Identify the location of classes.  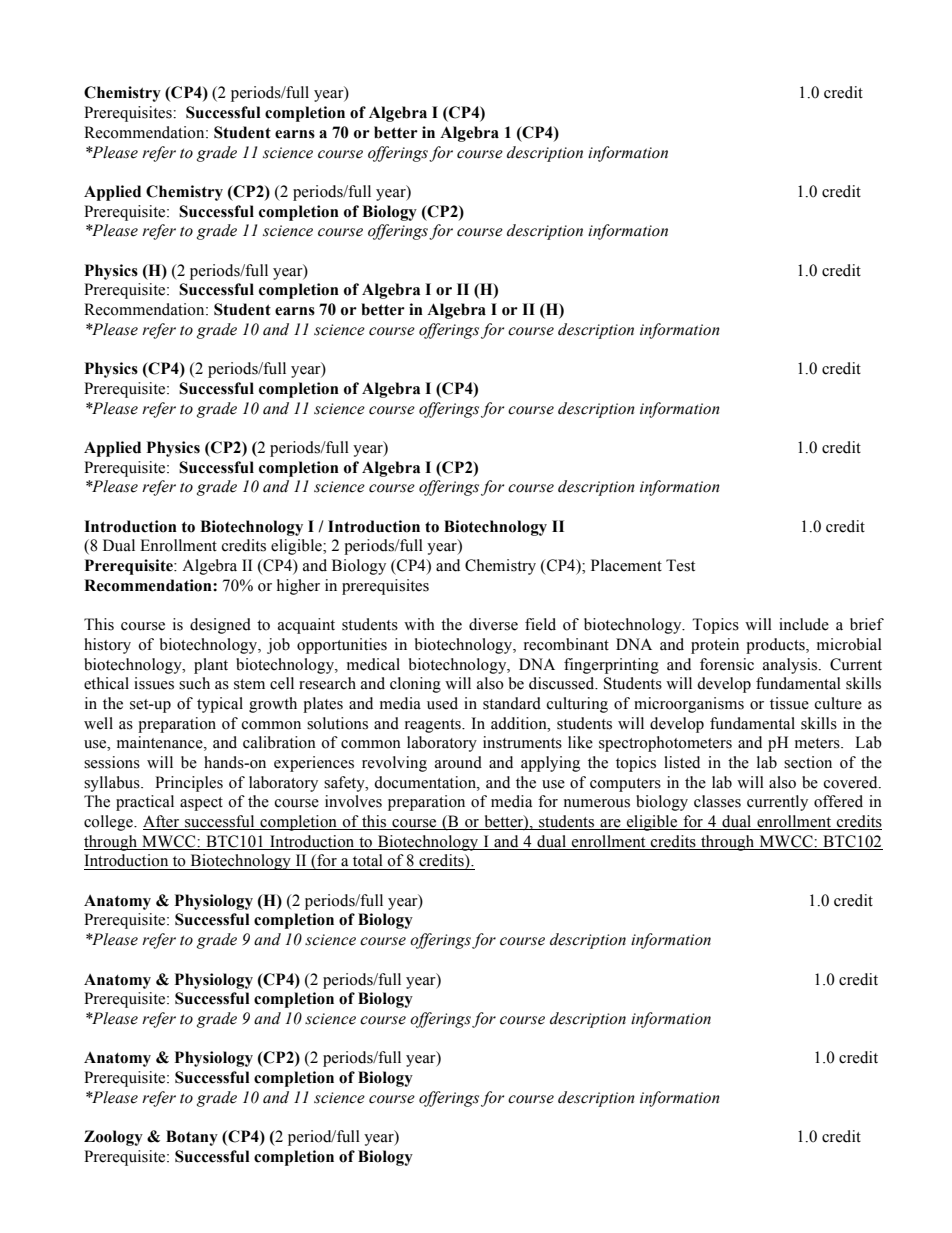
(717, 801).
